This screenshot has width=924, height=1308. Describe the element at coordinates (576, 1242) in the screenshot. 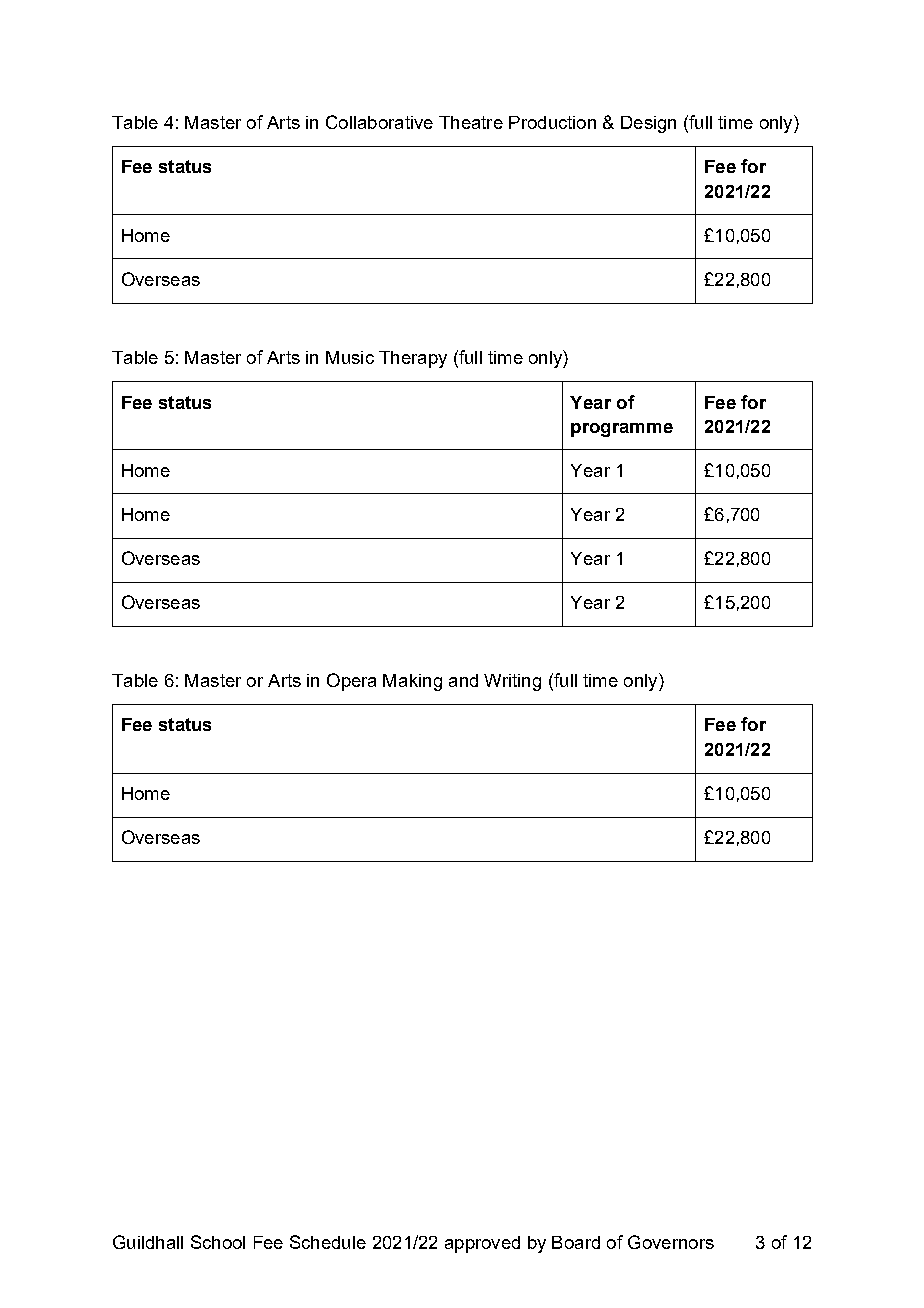

I see `Board` at that location.
